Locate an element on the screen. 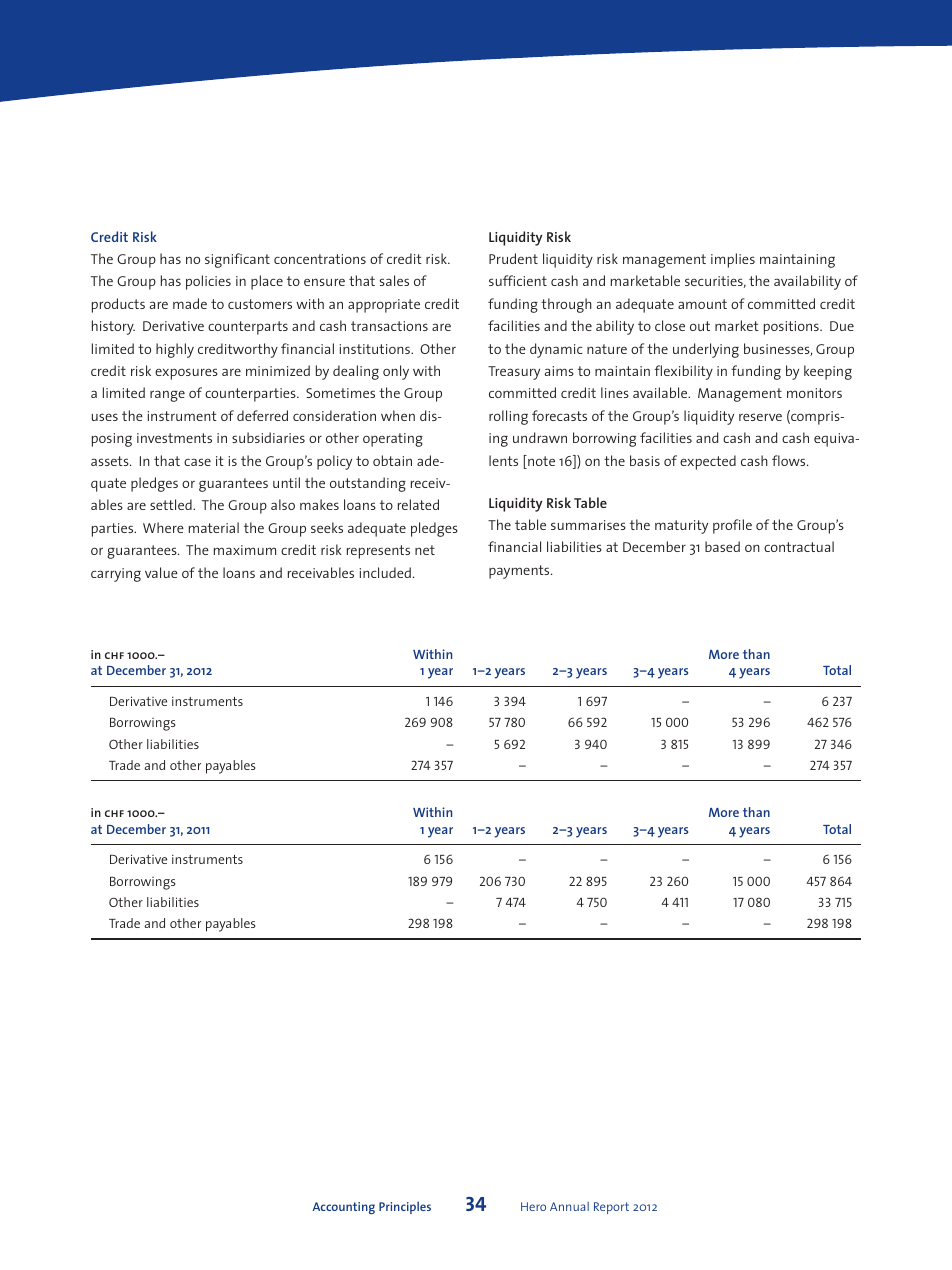 Image resolution: width=952 pixels, height=1270 pixels. implies is located at coordinates (733, 260).
